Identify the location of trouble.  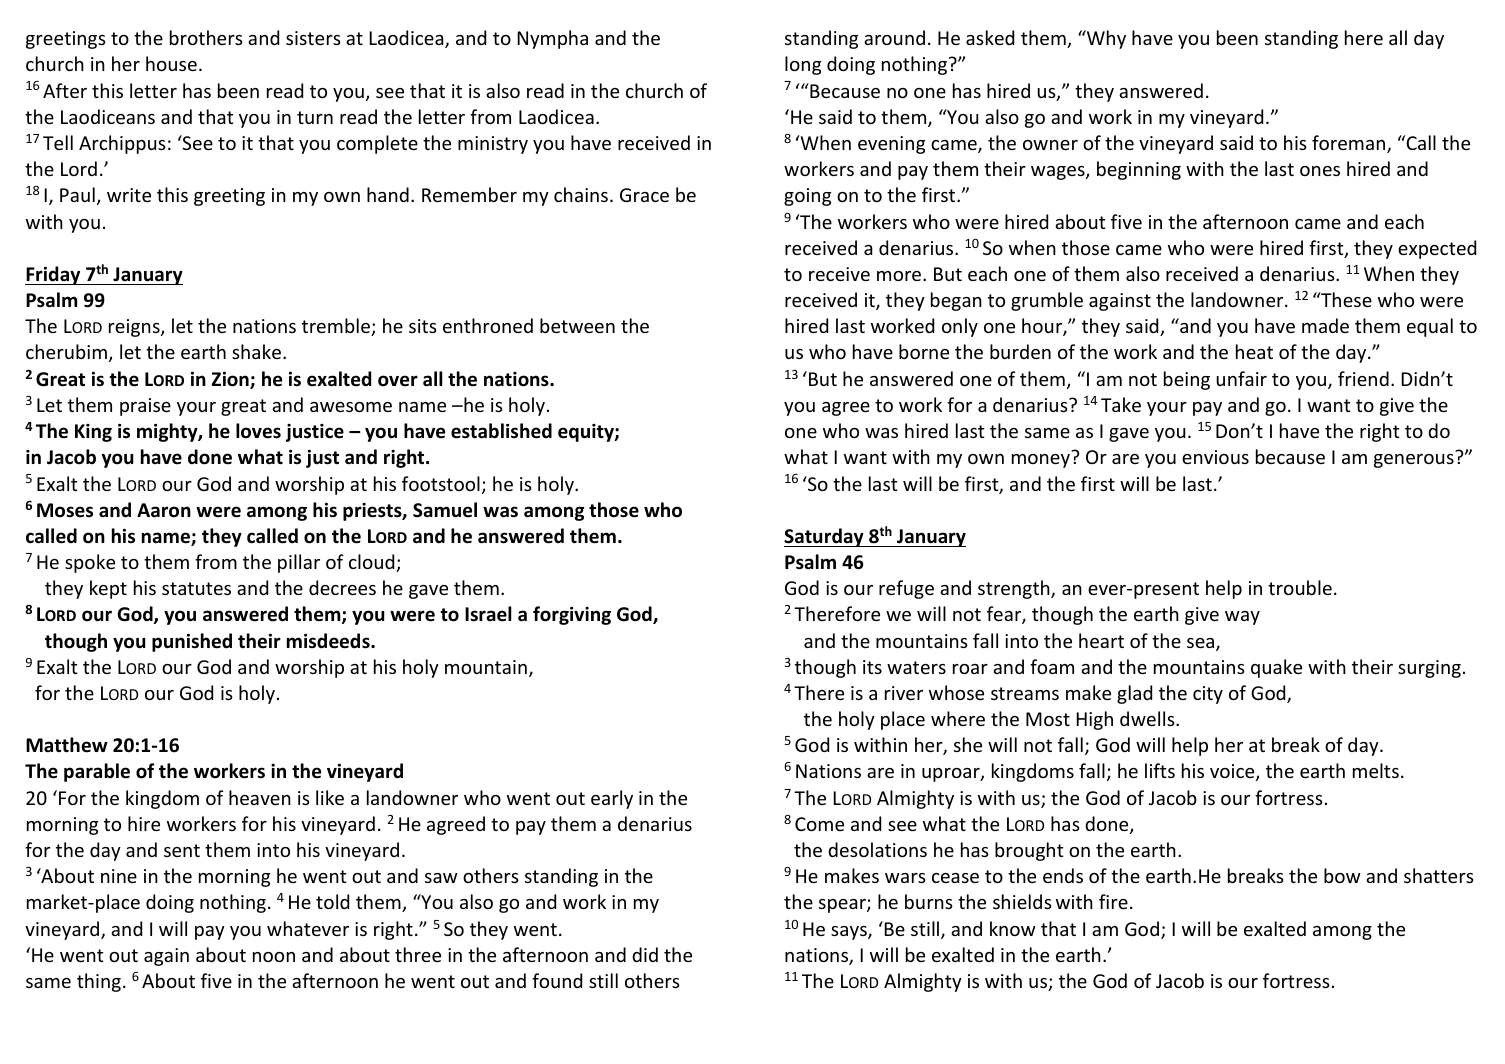
(1300, 587).
